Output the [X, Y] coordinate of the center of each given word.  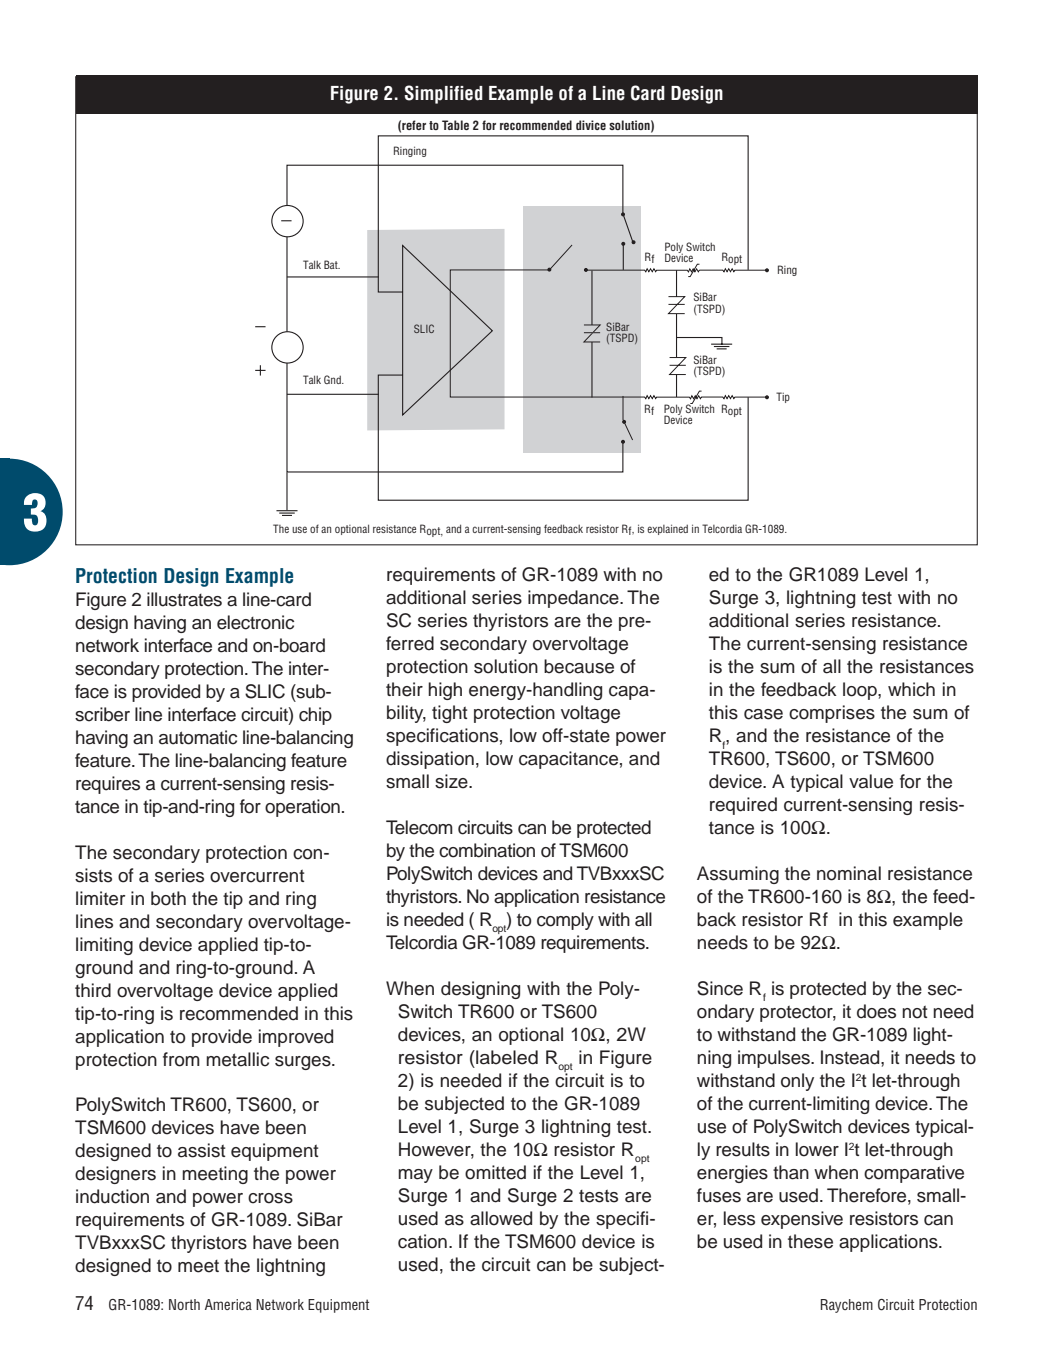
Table [455, 125]
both [168, 898]
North [184, 1304]
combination [487, 850]
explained [667, 529]
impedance [574, 599]
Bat [332, 264]
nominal [849, 873]
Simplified [444, 94]
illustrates [184, 599]
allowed [501, 1218]
